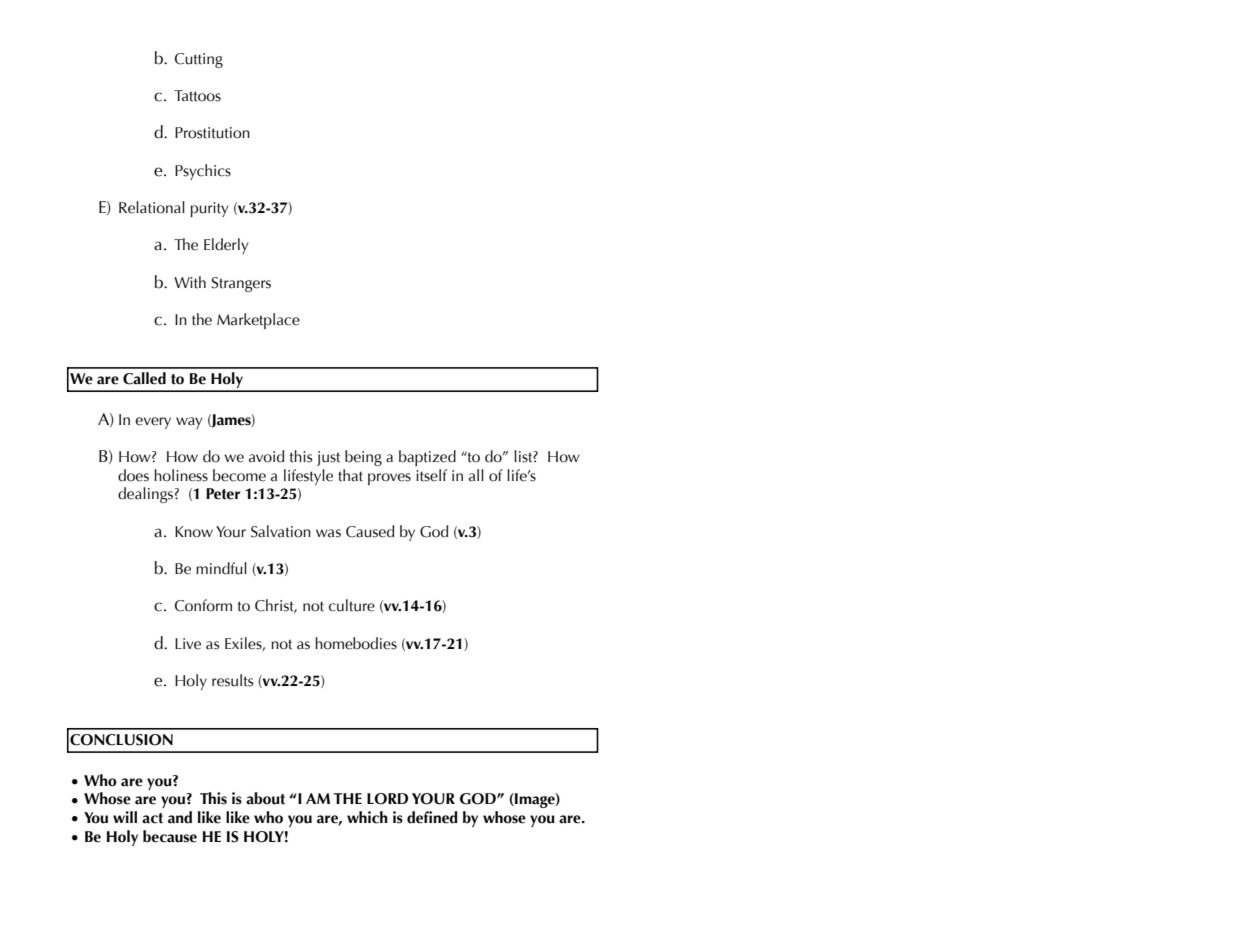 The width and height of the image is (1233, 952). Describe the element at coordinates (199, 60) in the image. I see `Cutting` at that location.
